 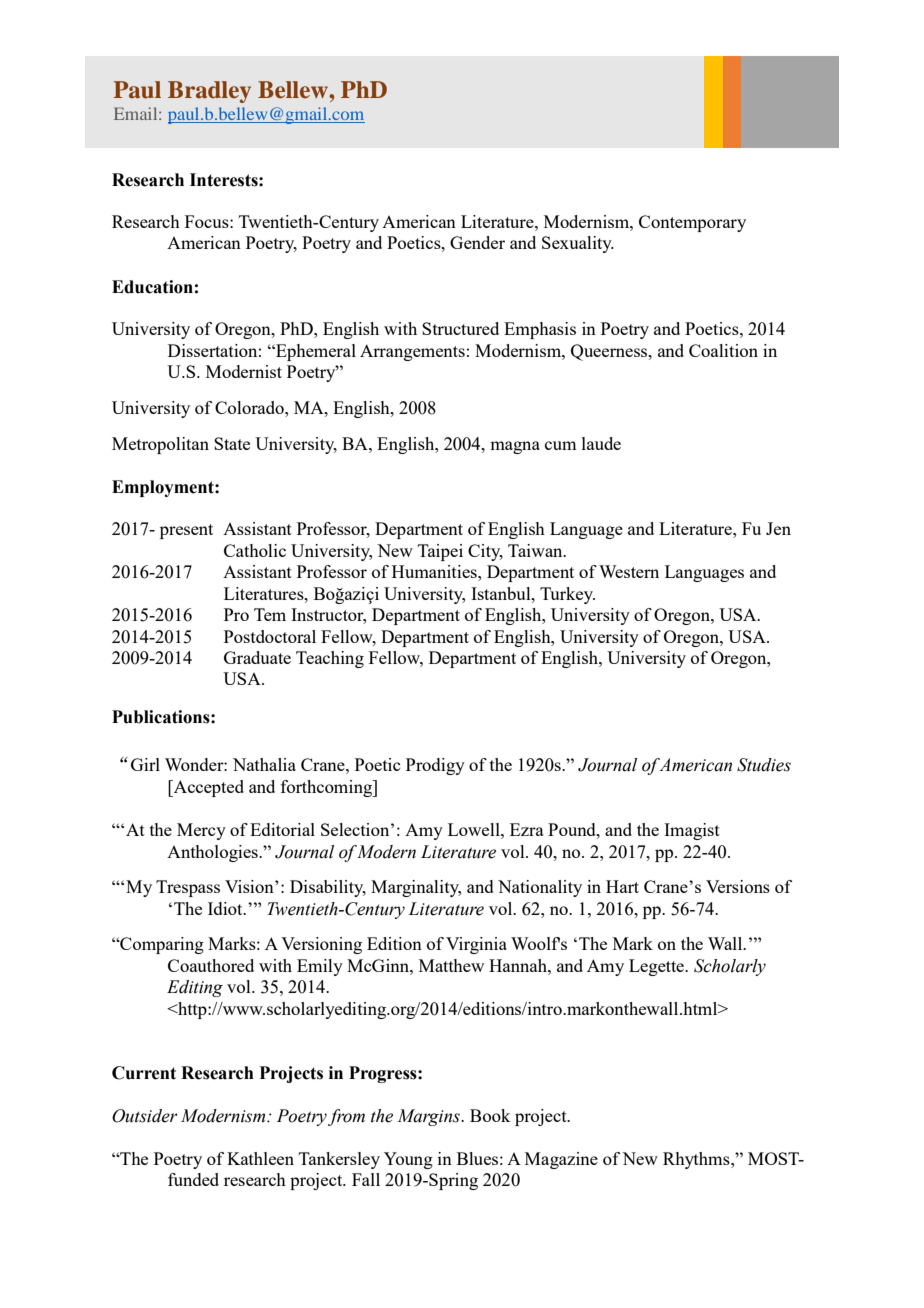 I want to click on Graduate, so click(x=257, y=657).
